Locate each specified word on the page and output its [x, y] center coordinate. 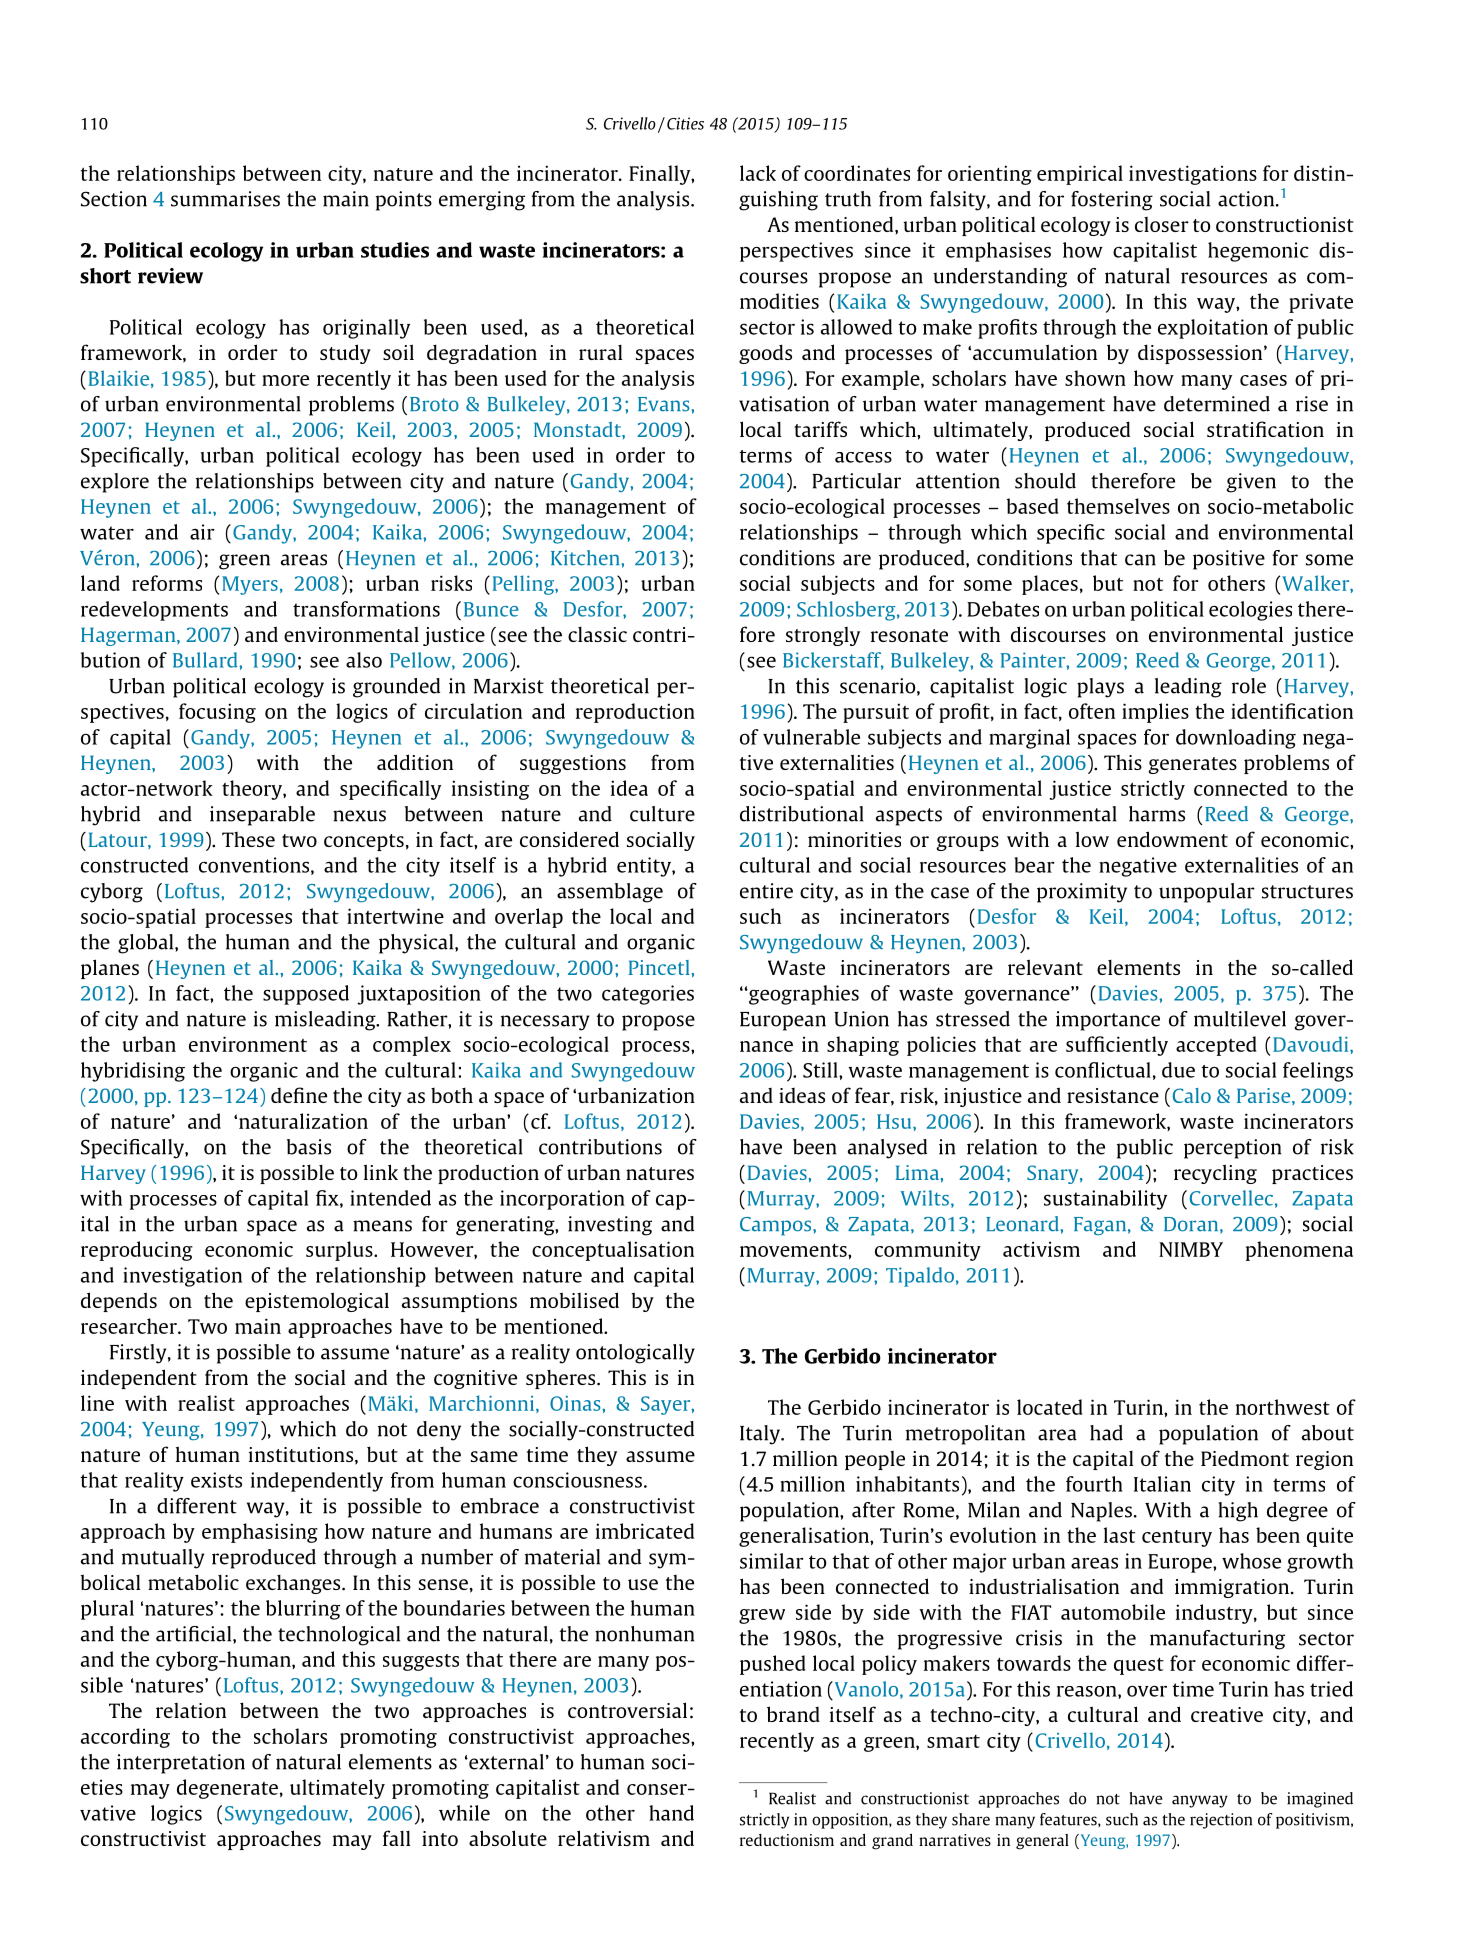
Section [114, 199]
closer [1162, 224]
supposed [306, 995]
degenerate [227, 1789]
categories [648, 995]
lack [758, 173]
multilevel [1240, 1019]
